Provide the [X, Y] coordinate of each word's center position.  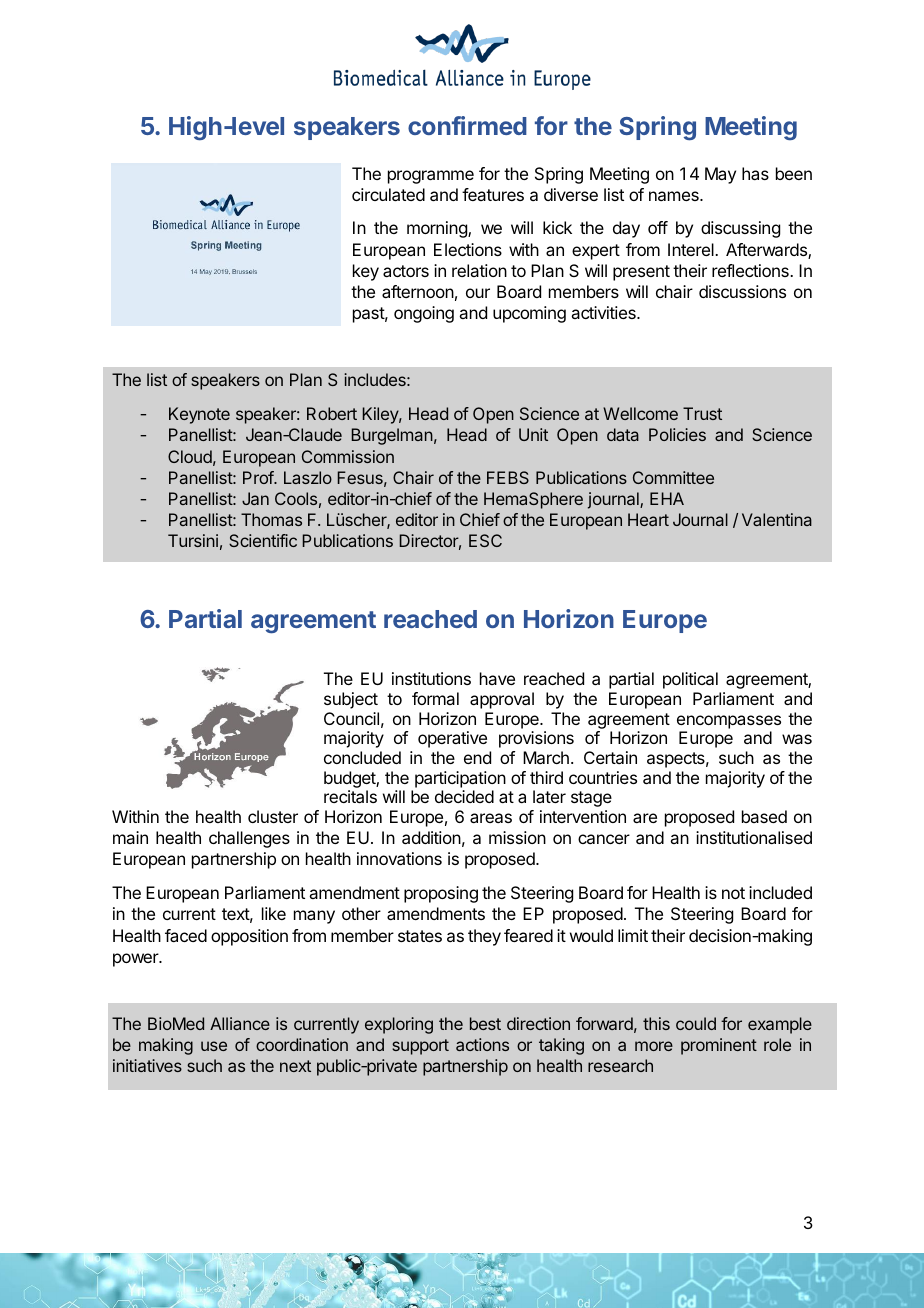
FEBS [508, 477]
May [720, 175]
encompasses [729, 722]
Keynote [199, 415]
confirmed [467, 125]
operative [452, 739]
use [214, 1046]
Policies [677, 434]
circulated [388, 194]
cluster [273, 816]
